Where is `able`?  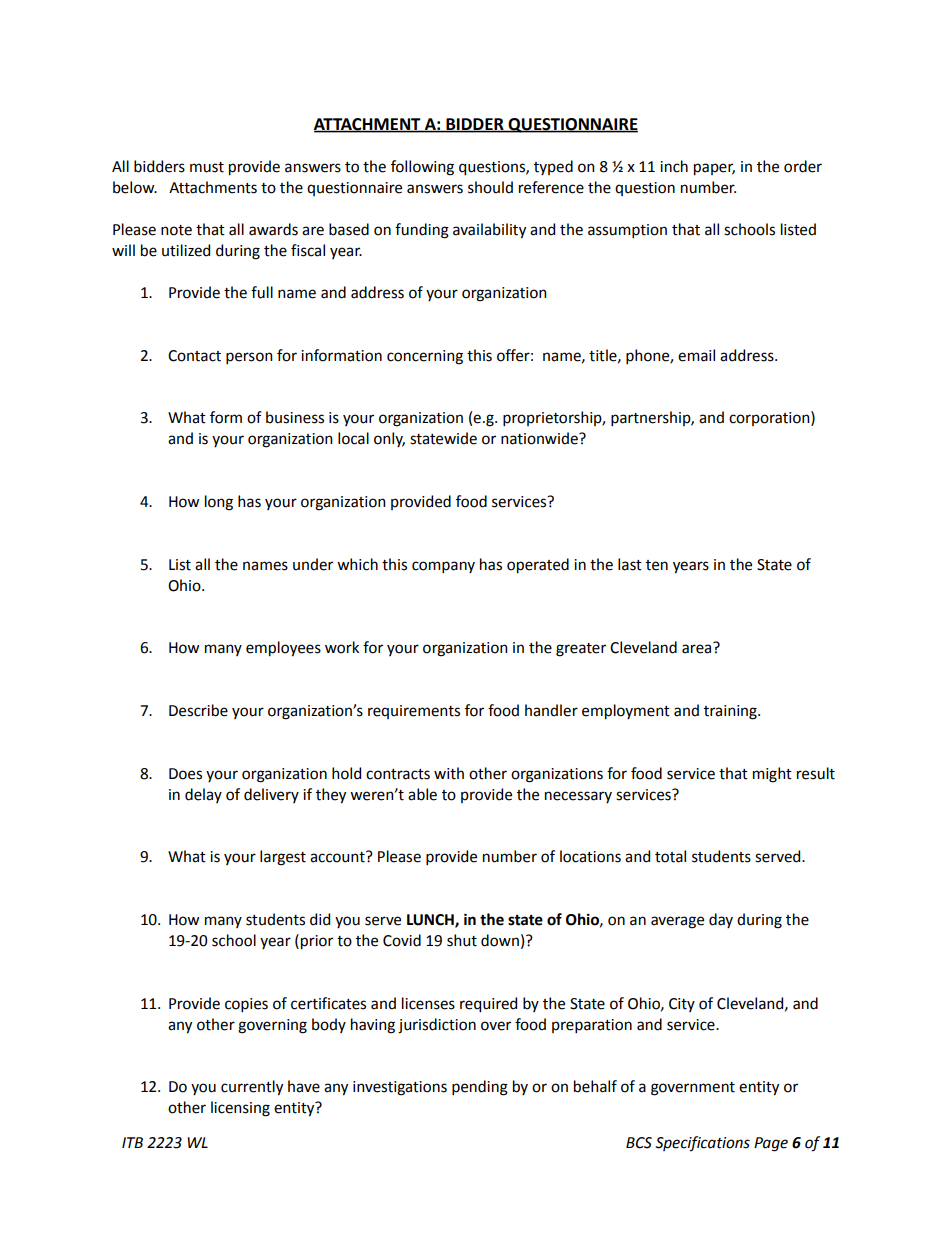
able is located at coordinates (422, 794).
